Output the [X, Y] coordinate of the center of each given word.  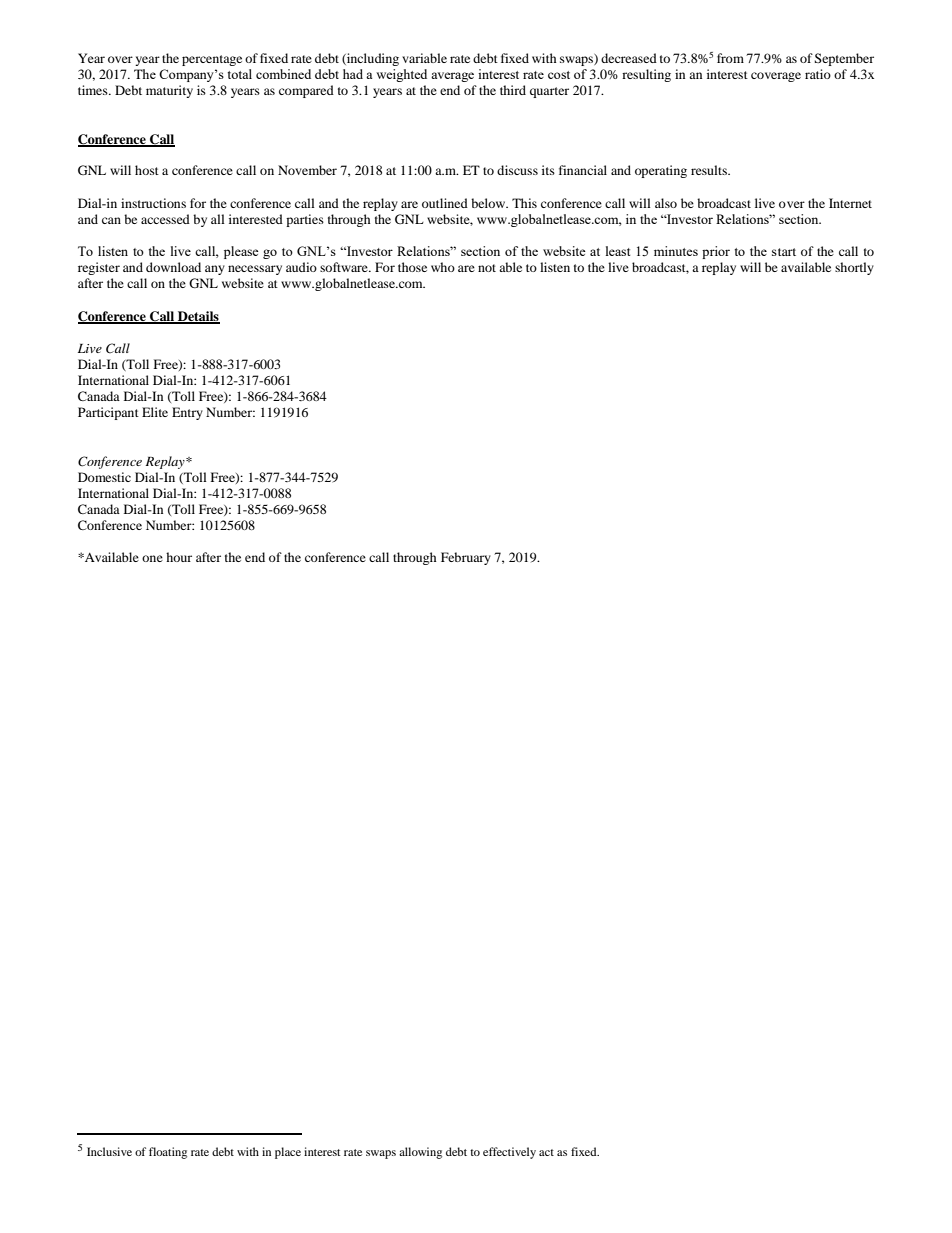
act [546, 1152]
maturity [169, 91]
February [466, 558]
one [152, 558]
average [452, 77]
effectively [509, 1153]
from [730, 58]
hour [179, 557]
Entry [187, 413]
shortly [854, 268]
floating [168, 1153]
